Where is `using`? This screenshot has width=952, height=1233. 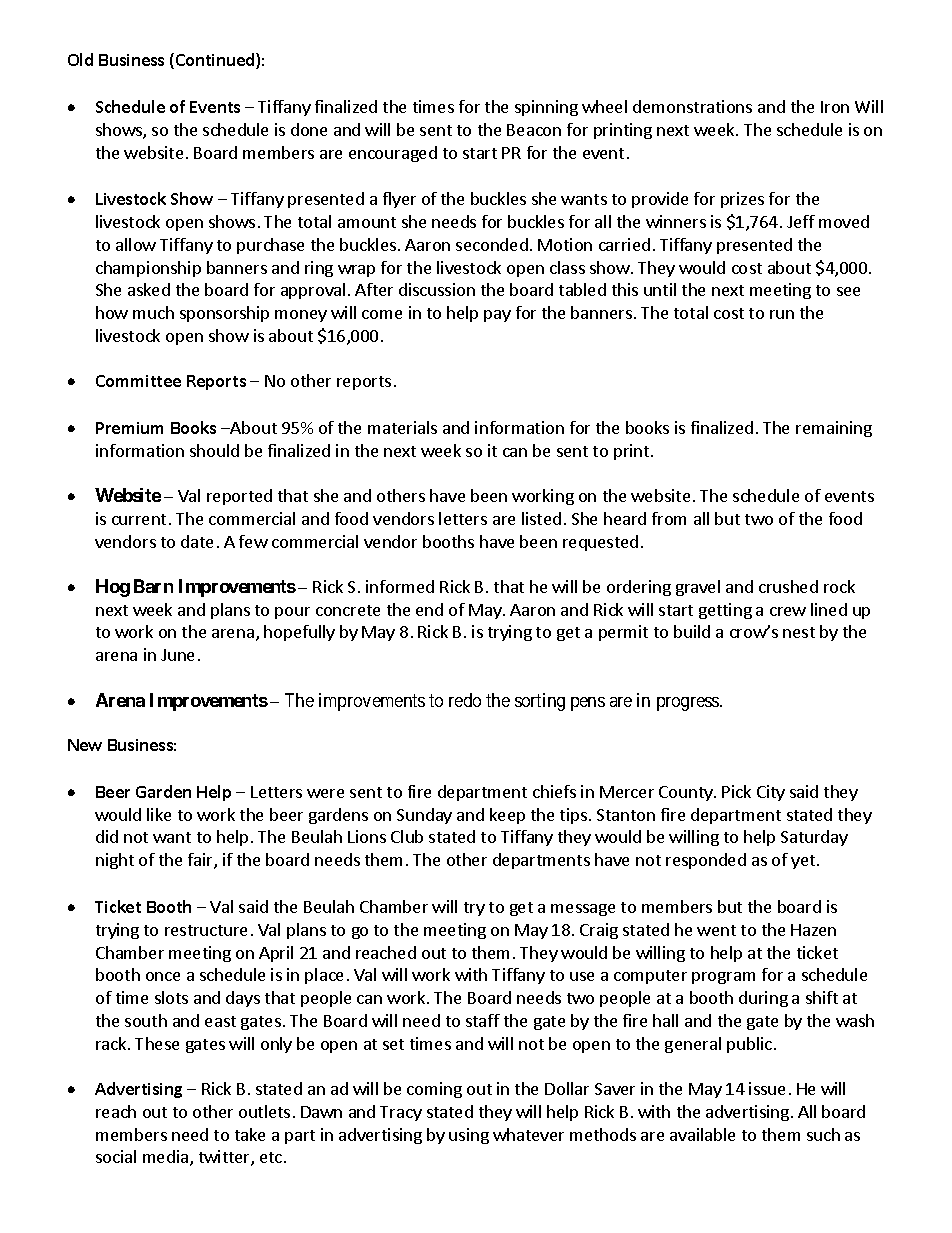 using is located at coordinates (469, 1136).
